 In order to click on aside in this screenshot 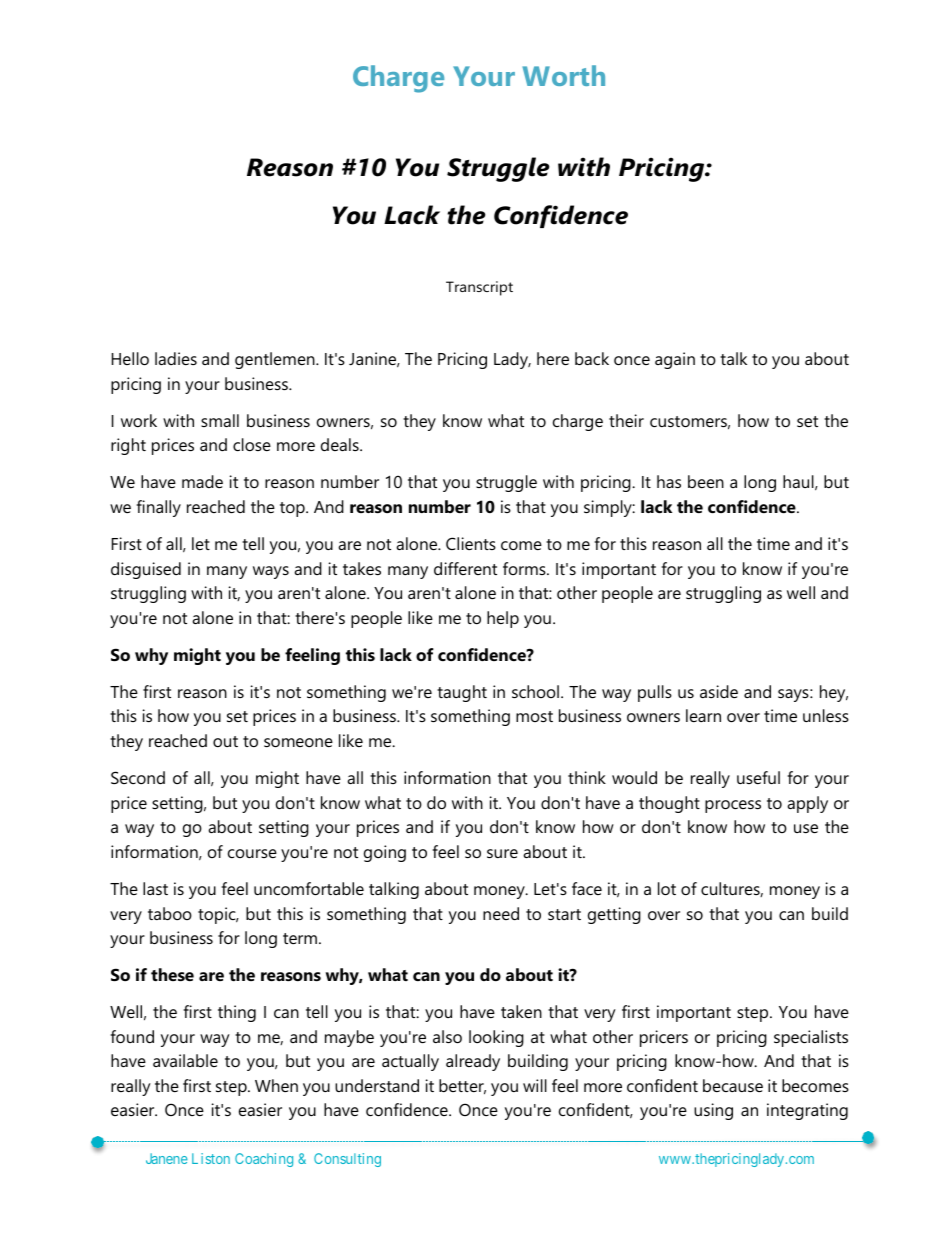, I will do `click(719, 691)`.
